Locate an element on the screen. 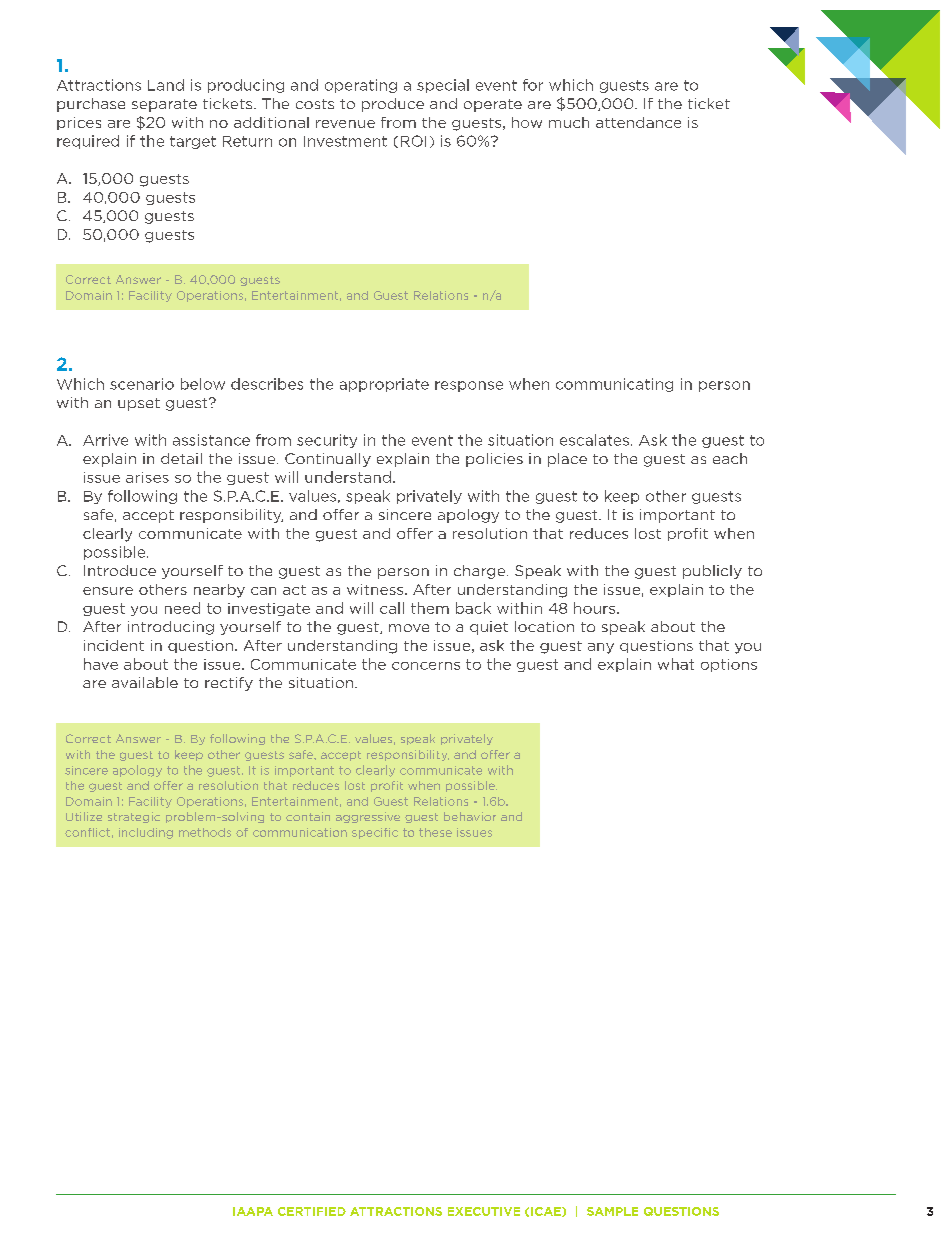 This screenshot has width=952, height=1233. CERTIFIED is located at coordinates (312, 1211).
